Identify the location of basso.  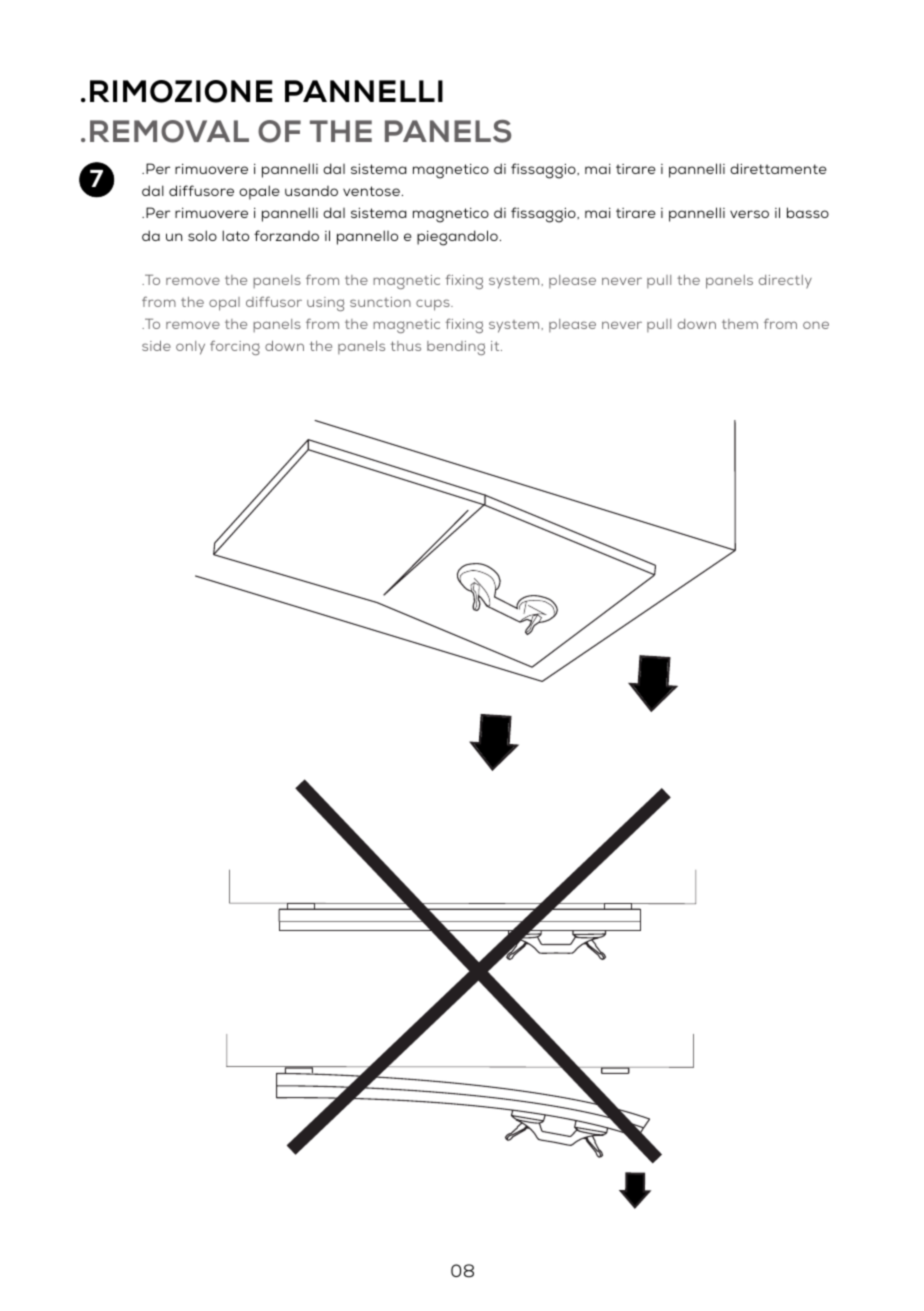
(808, 212).
